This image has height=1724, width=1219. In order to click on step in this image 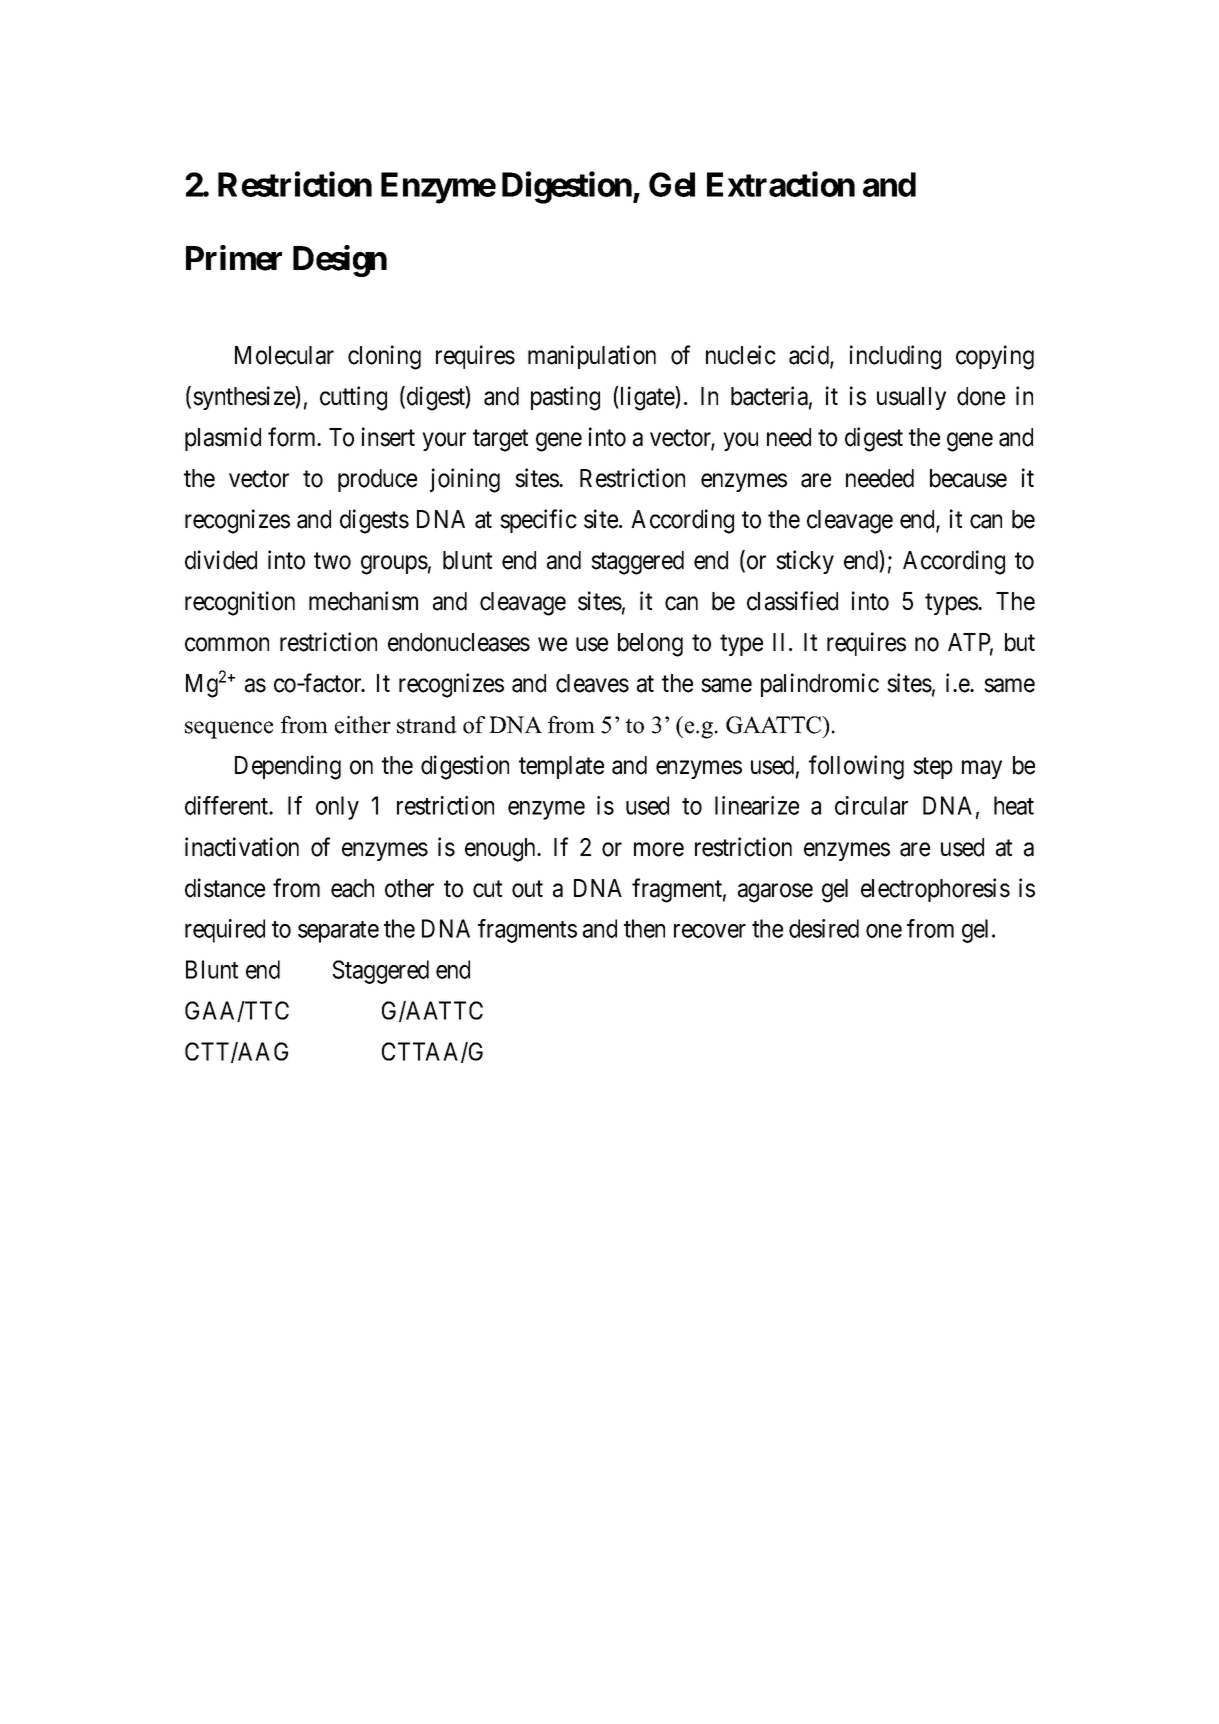, I will do `click(933, 768)`.
